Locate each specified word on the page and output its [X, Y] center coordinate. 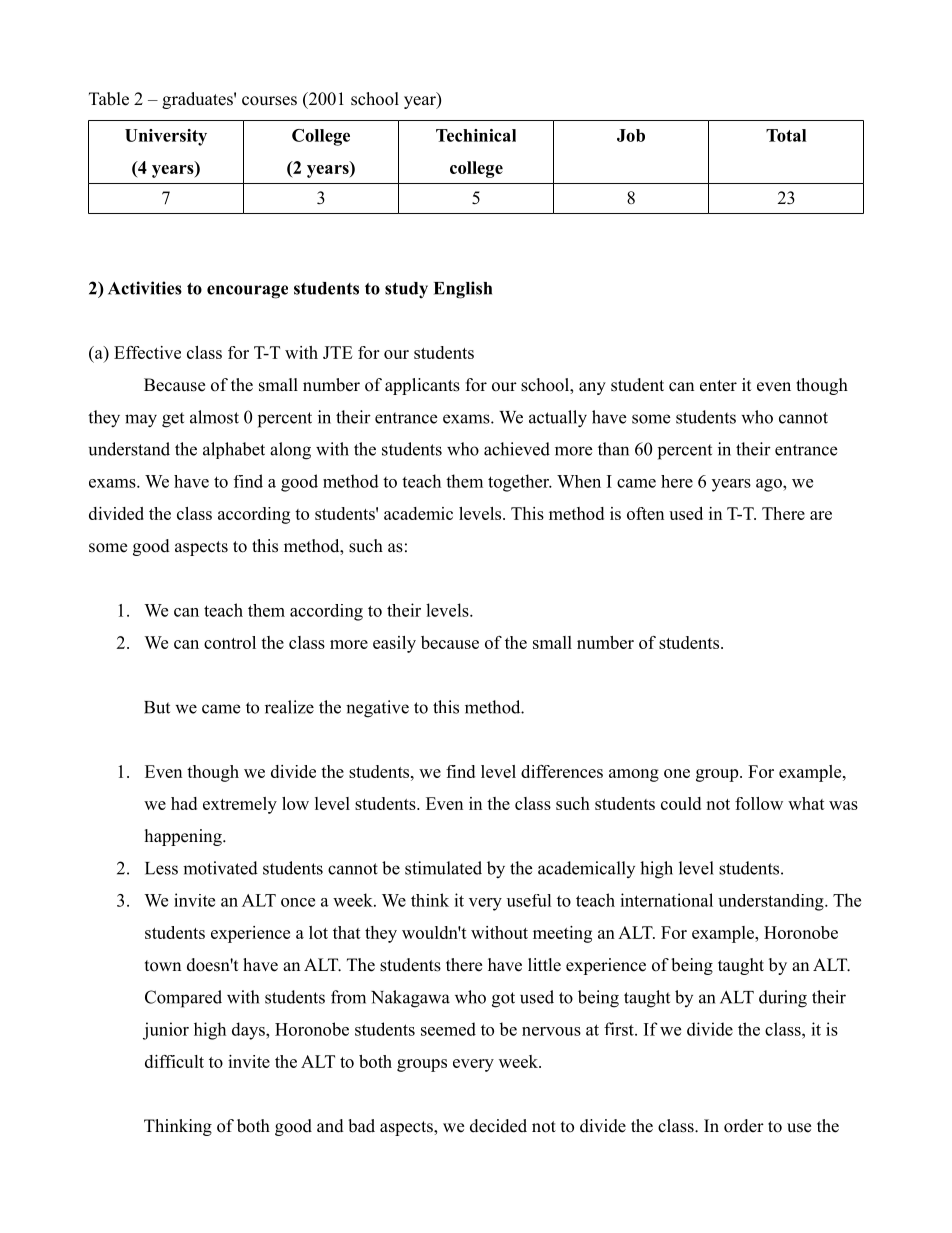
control [230, 642]
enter [718, 386]
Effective [147, 352]
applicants [422, 386]
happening [184, 837]
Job [631, 135]
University [166, 137]
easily [394, 644]
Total [786, 135]
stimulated [443, 868]
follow [759, 803]
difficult [174, 1061]
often [645, 513]
